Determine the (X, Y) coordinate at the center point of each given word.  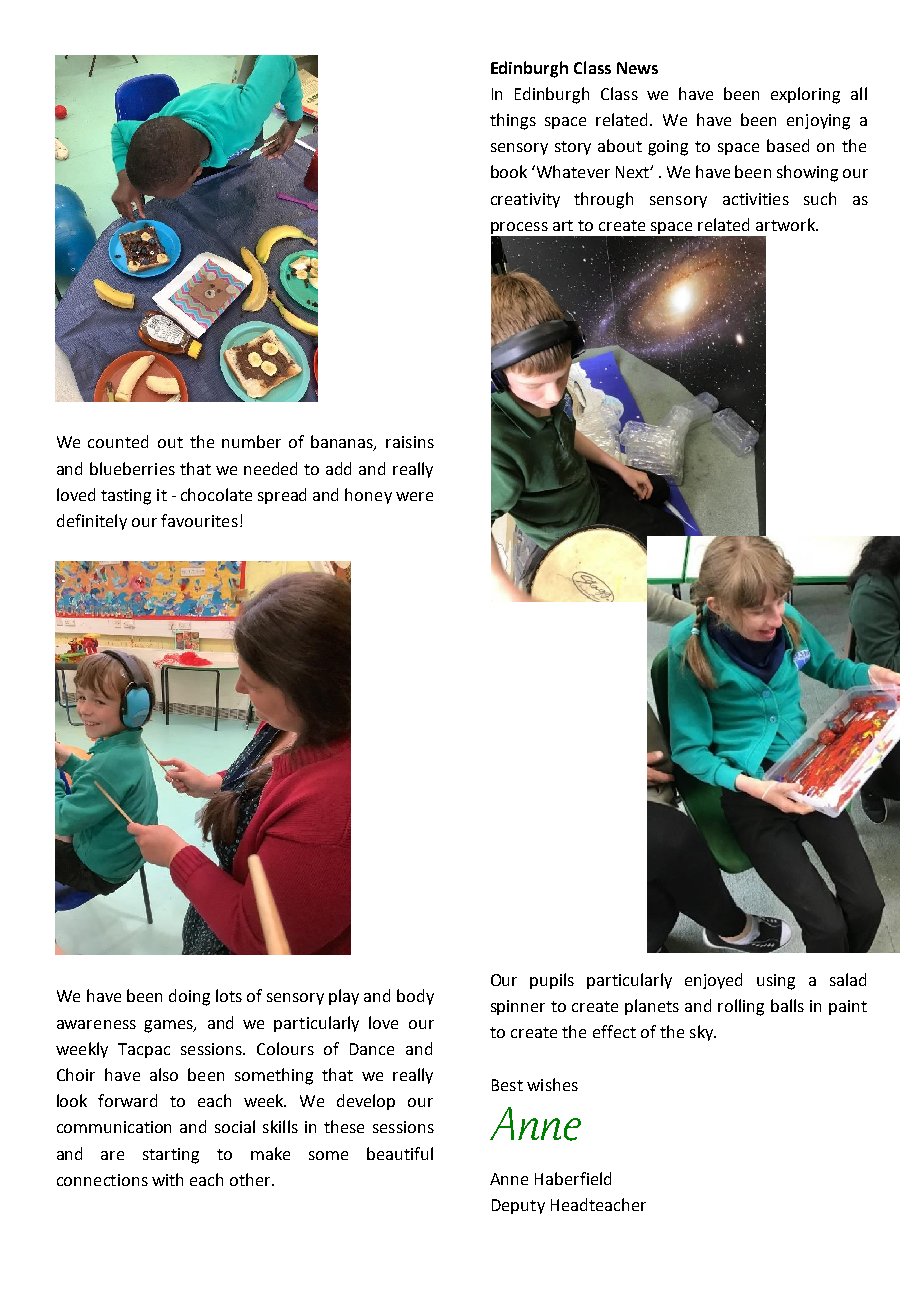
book (509, 171)
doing (189, 997)
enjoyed (713, 981)
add (338, 468)
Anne (509, 1179)
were (414, 496)
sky (703, 1033)
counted (118, 441)
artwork (787, 224)
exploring (805, 95)
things (513, 121)
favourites (199, 520)
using (776, 982)
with (167, 1179)
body (415, 997)
